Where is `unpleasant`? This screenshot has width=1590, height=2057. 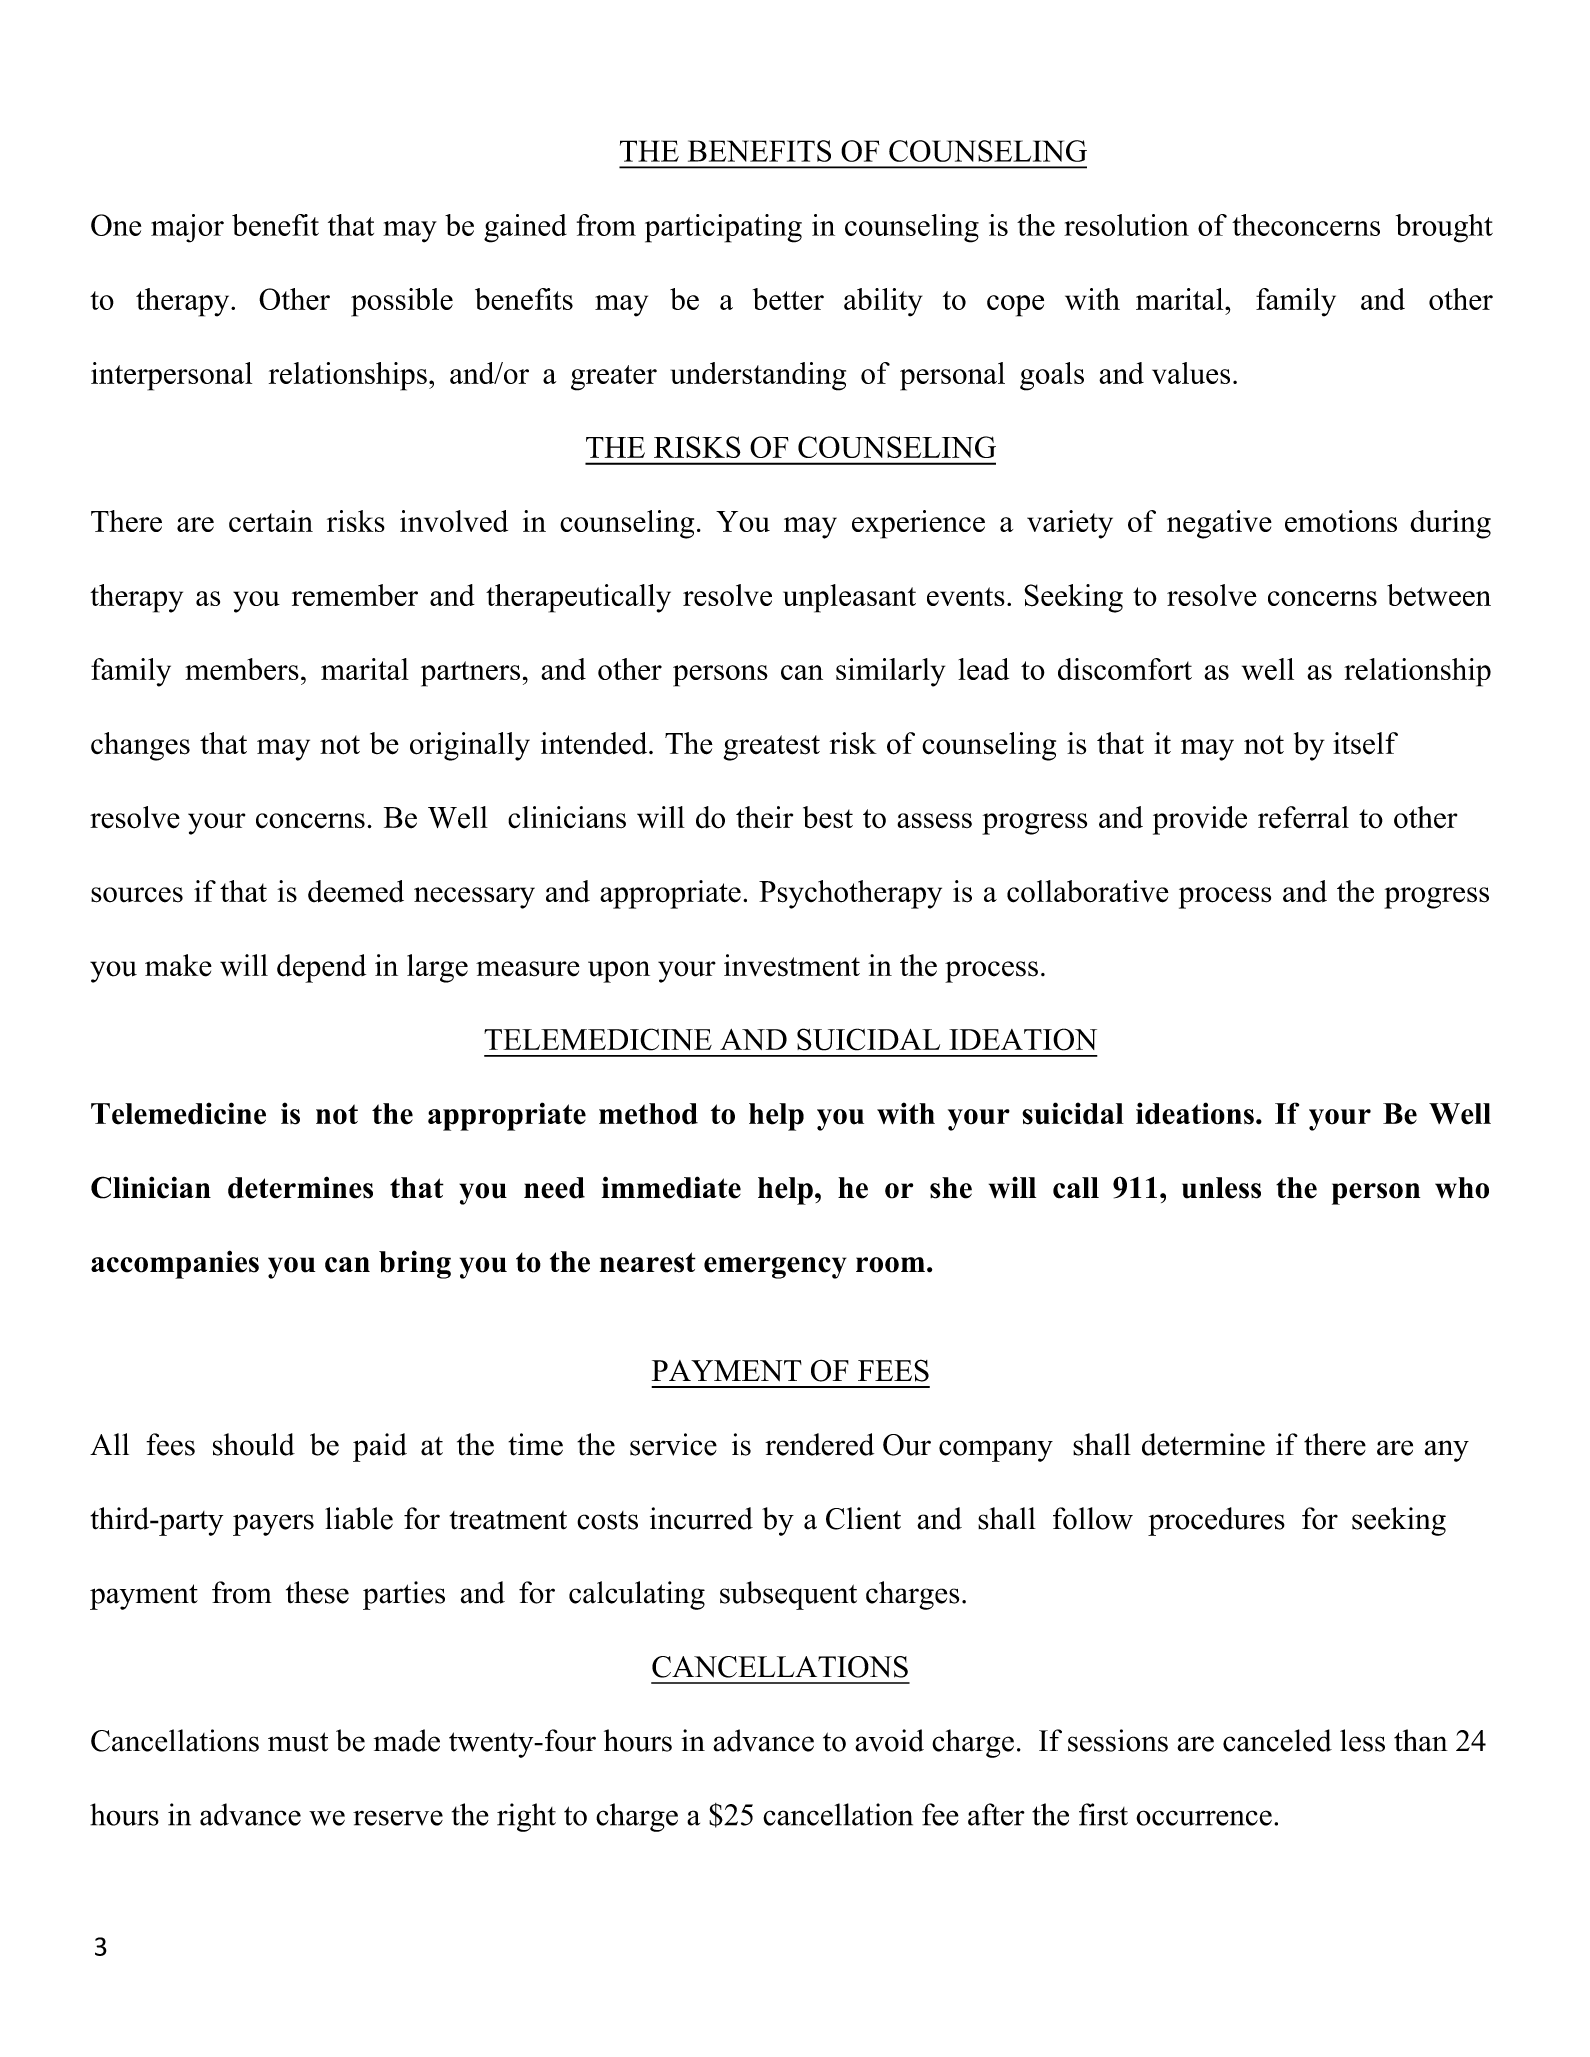
unpleasant is located at coordinates (849, 598).
